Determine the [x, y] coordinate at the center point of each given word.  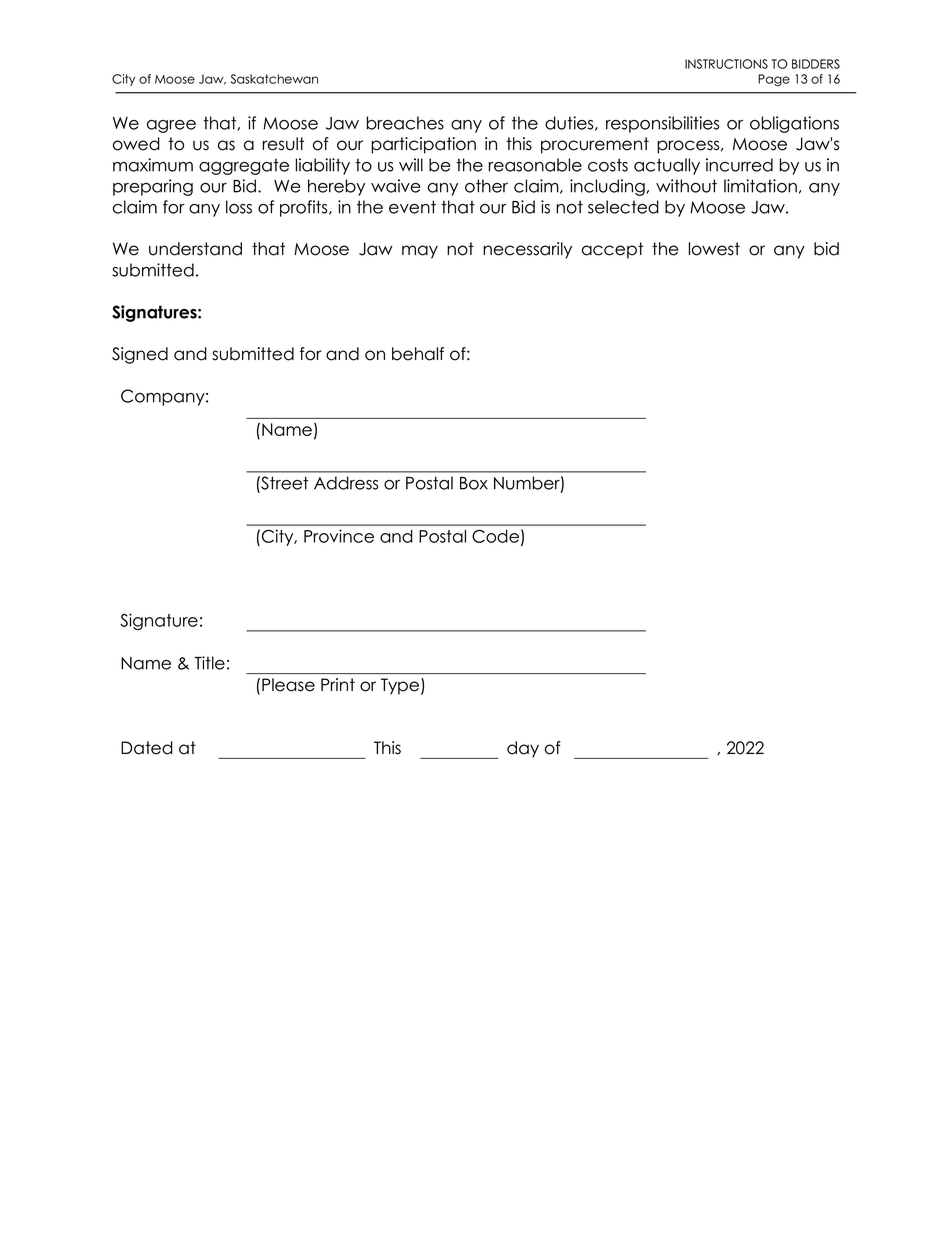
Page [774, 80]
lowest [714, 249]
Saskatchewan [274, 79]
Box [474, 483]
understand [195, 249]
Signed [140, 355]
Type [401, 686]
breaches [405, 123]
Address [346, 483]
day [523, 749]
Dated [147, 748]
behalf [418, 354]
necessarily [527, 250]
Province [339, 536]
